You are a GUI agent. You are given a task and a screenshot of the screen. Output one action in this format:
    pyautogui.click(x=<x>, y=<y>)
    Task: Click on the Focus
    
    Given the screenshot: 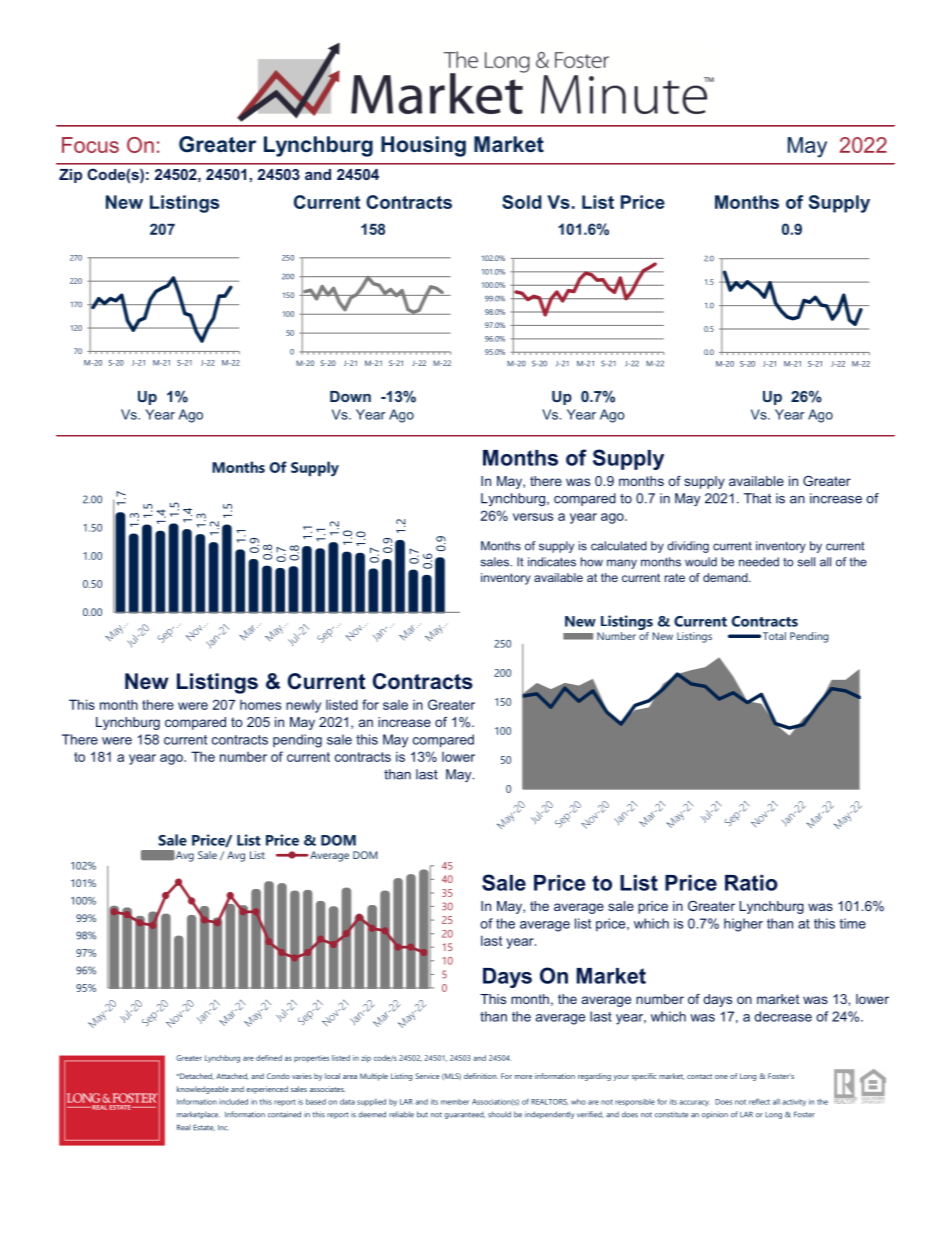 What is the action you would take?
    pyautogui.click(x=90, y=145)
